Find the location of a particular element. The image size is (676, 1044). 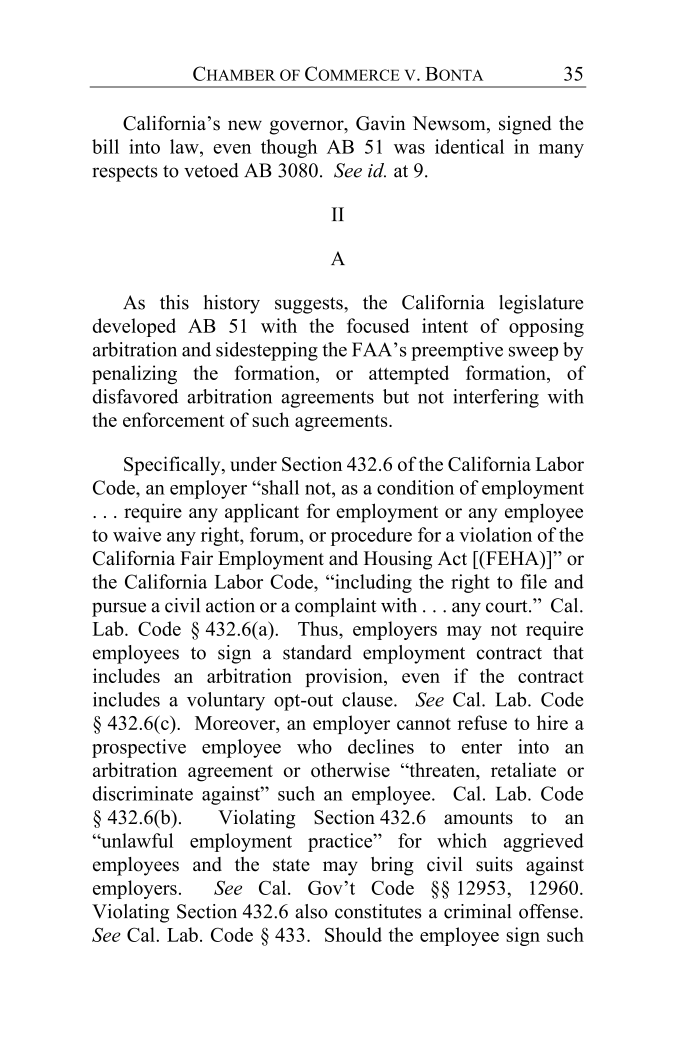

discriminate is located at coordinates (143, 793).
